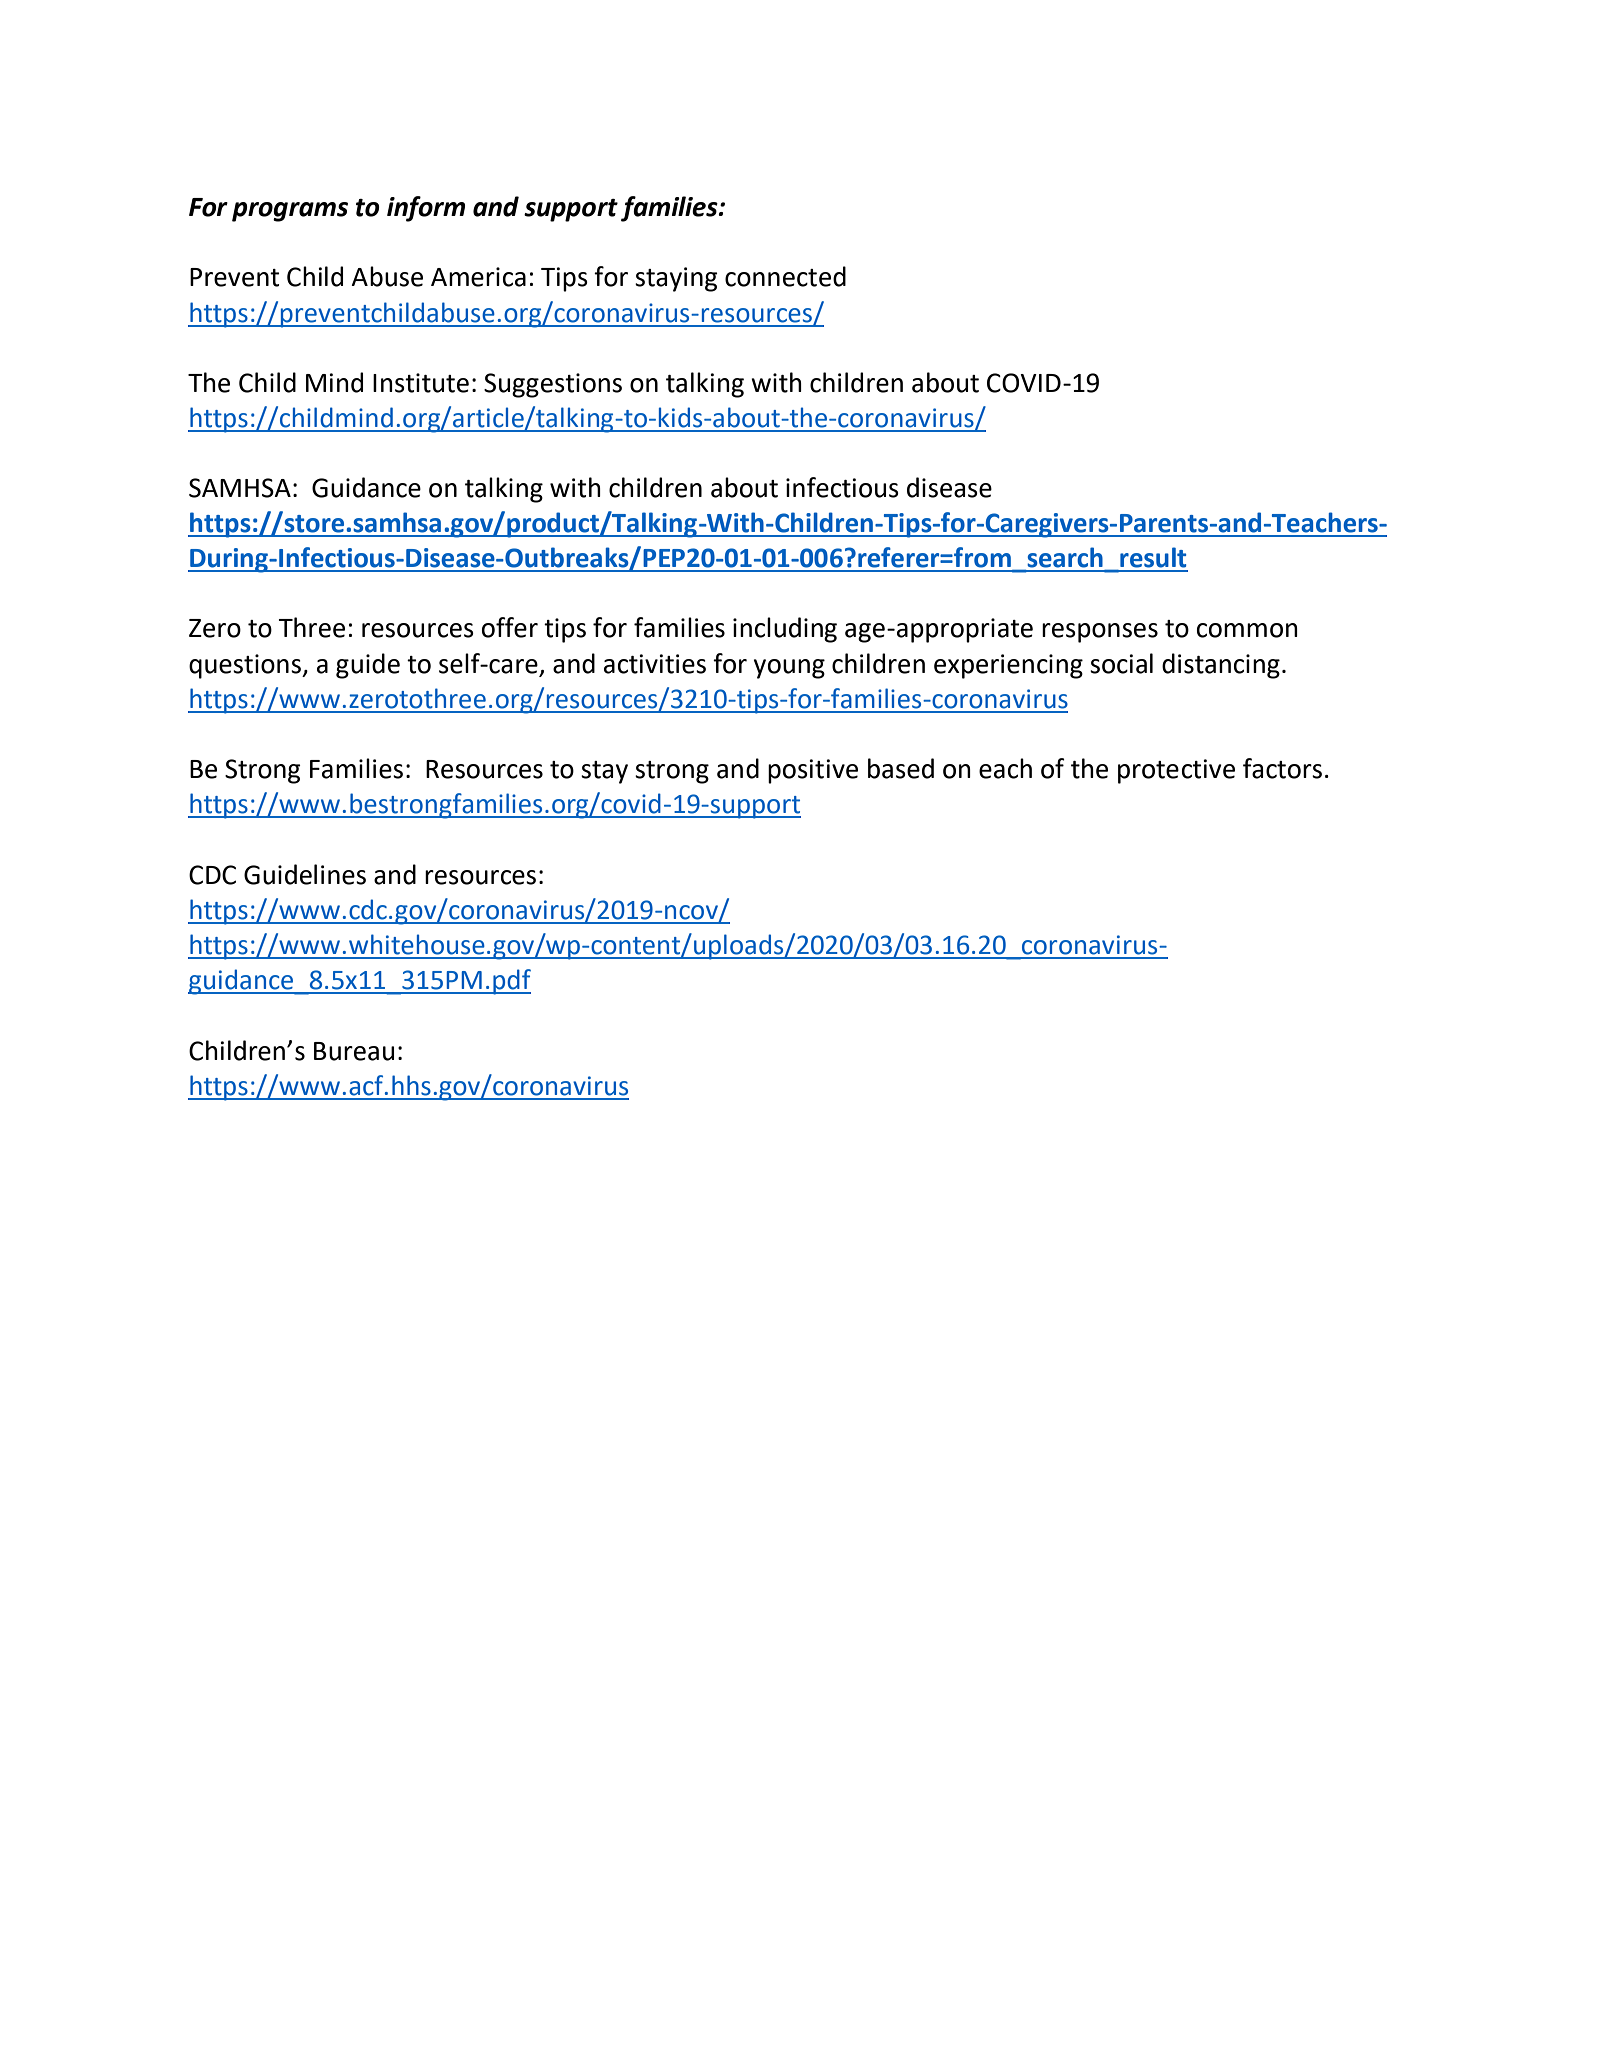 The image size is (1601, 2072). I want to click on inform, so click(426, 209).
